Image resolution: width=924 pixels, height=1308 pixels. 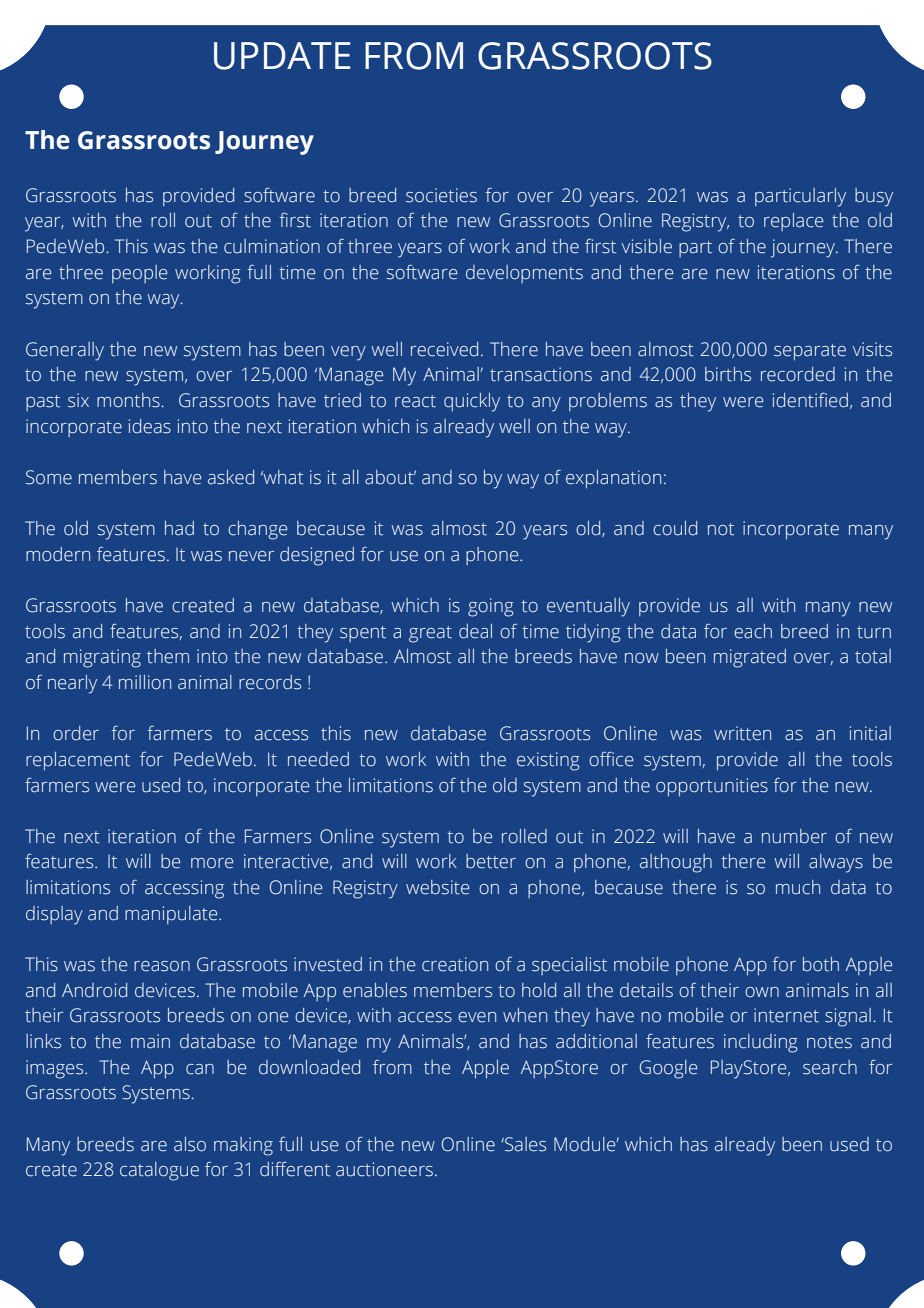 I want to click on societies, so click(x=441, y=195).
